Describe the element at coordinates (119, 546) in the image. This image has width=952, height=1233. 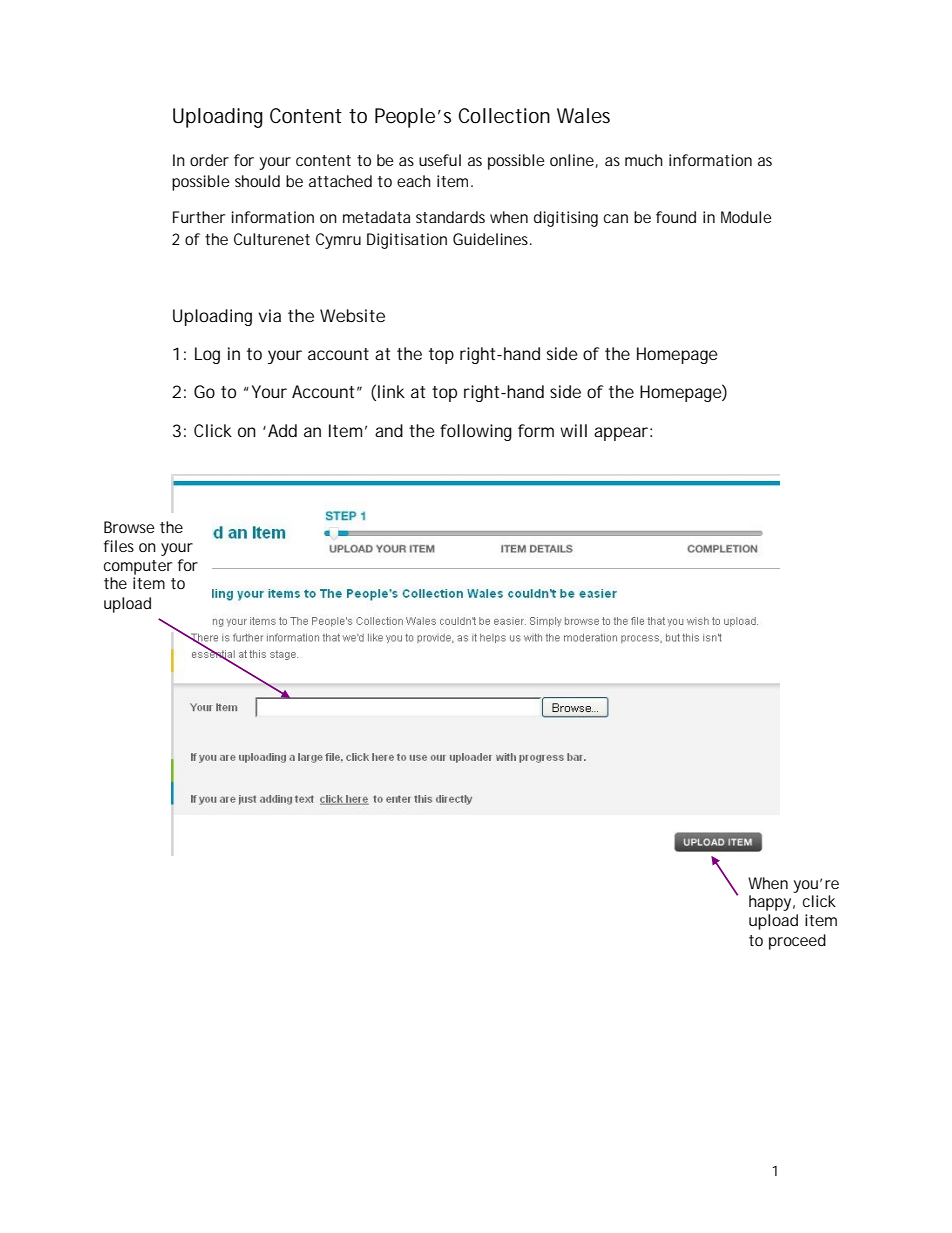
I see `files` at that location.
